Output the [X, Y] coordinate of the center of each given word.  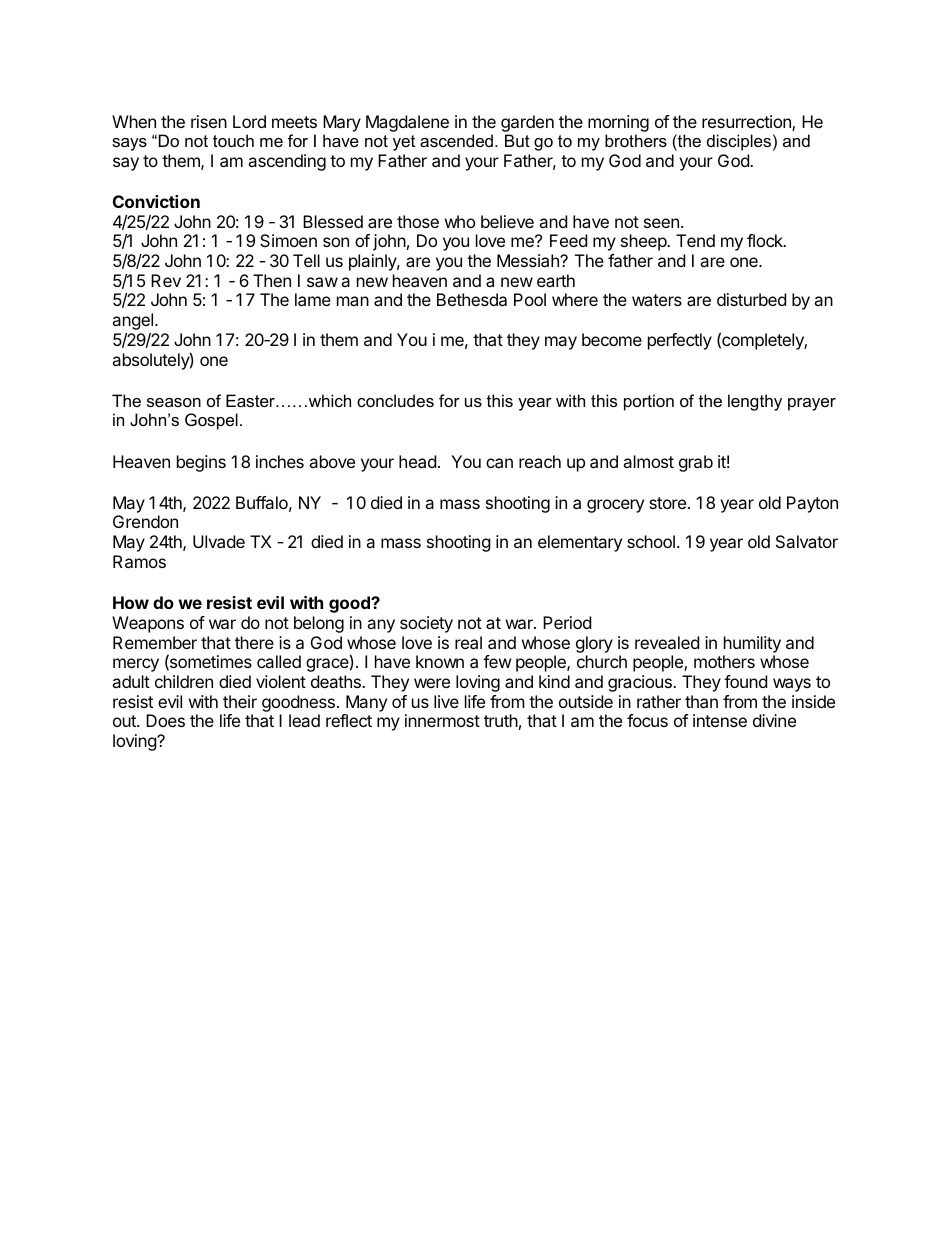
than [701, 701]
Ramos [139, 561]
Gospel [211, 421]
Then [272, 280]
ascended [456, 140]
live [446, 701]
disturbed [751, 299]
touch [233, 140]
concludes [395, 400]
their [240, 701]
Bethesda [472, 299]
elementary [580, 543]
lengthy [755, 402]
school [651, 541]
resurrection [747, 123]
